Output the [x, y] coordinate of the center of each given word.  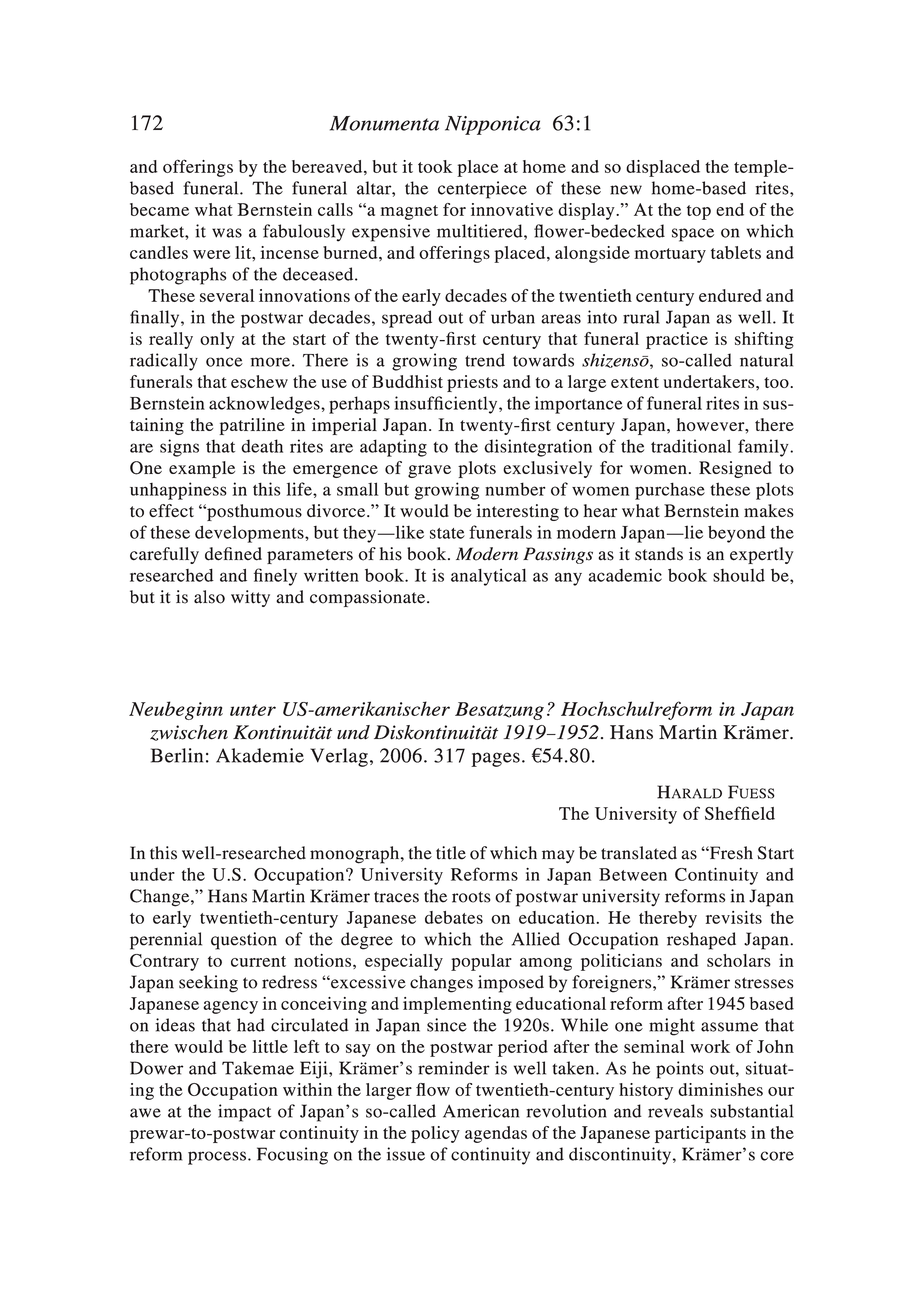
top [699, 212]
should [739, 575]
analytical [489, 577]
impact [244, 1113]
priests [472, 383]
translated [639, 853]
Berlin [177, 755]
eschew [259, 381]
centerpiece [482, 190]
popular [481, 962]
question [244, 941]
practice [677, 340]
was [227, 233]
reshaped [701, 941]
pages [495, 759]
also [209, 597]
